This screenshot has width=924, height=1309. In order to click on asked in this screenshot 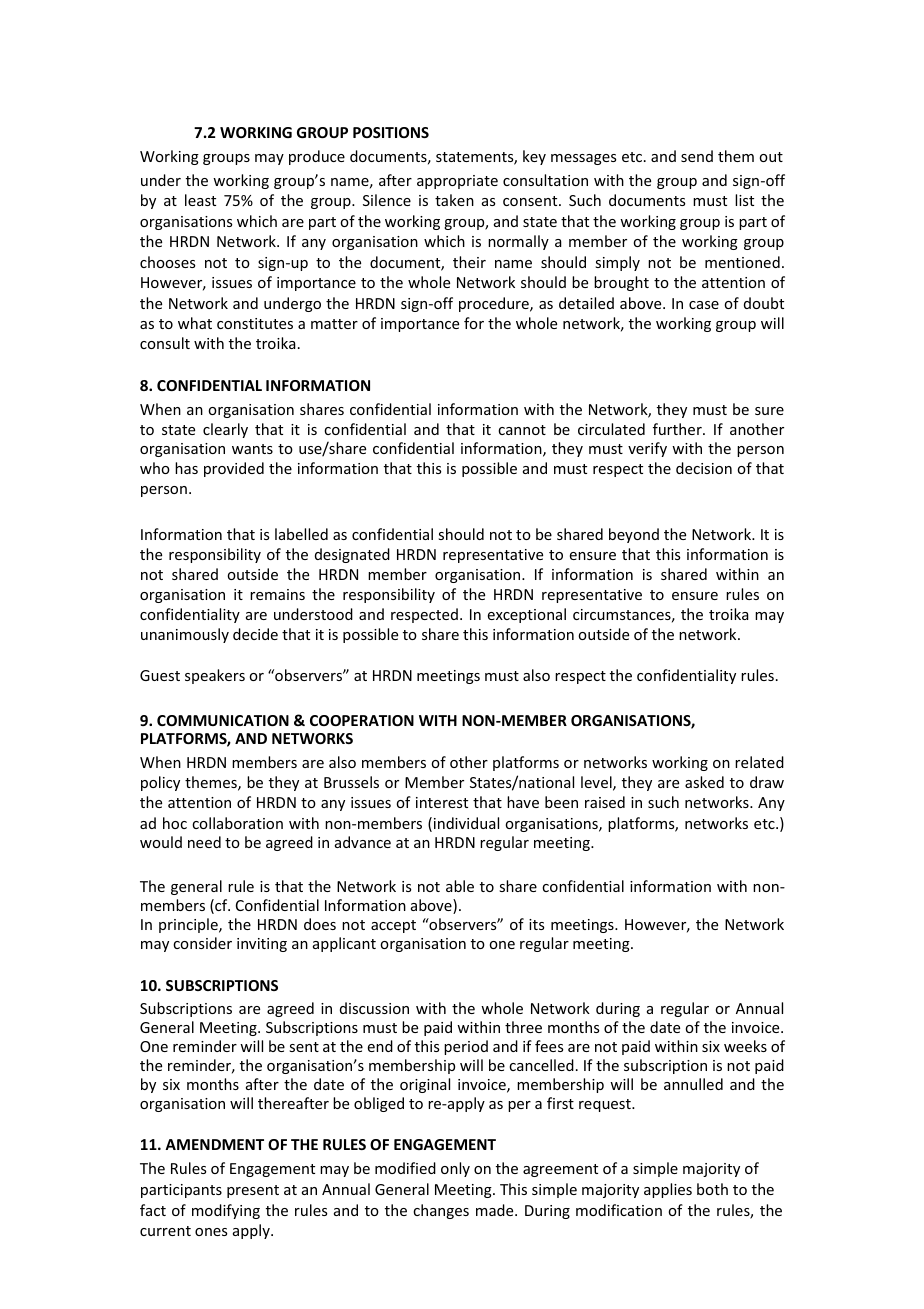, I will do `click(704, 782)`.
